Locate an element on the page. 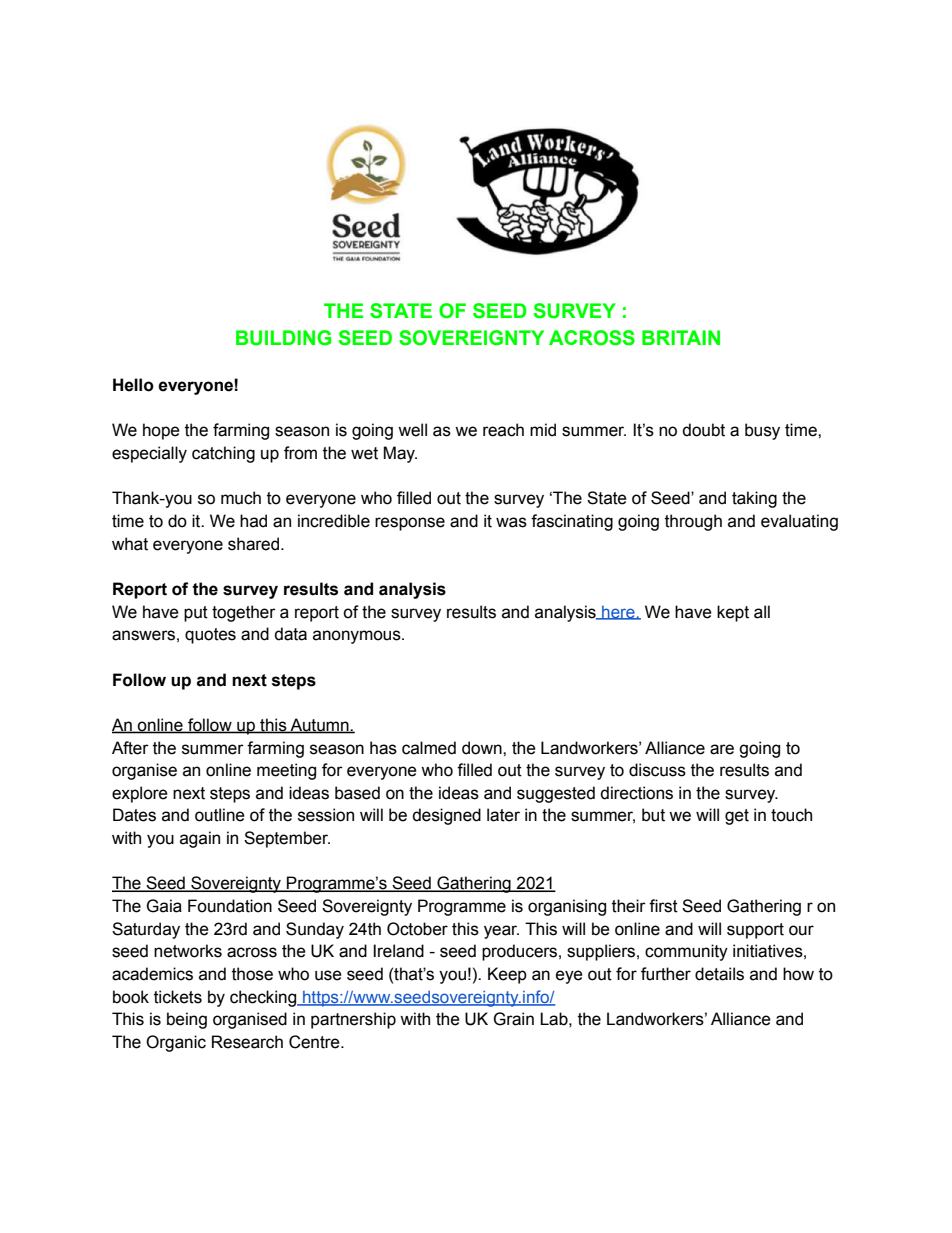 The width and height of the page is (952, 1233). down is located at coordinates (483, 748).
